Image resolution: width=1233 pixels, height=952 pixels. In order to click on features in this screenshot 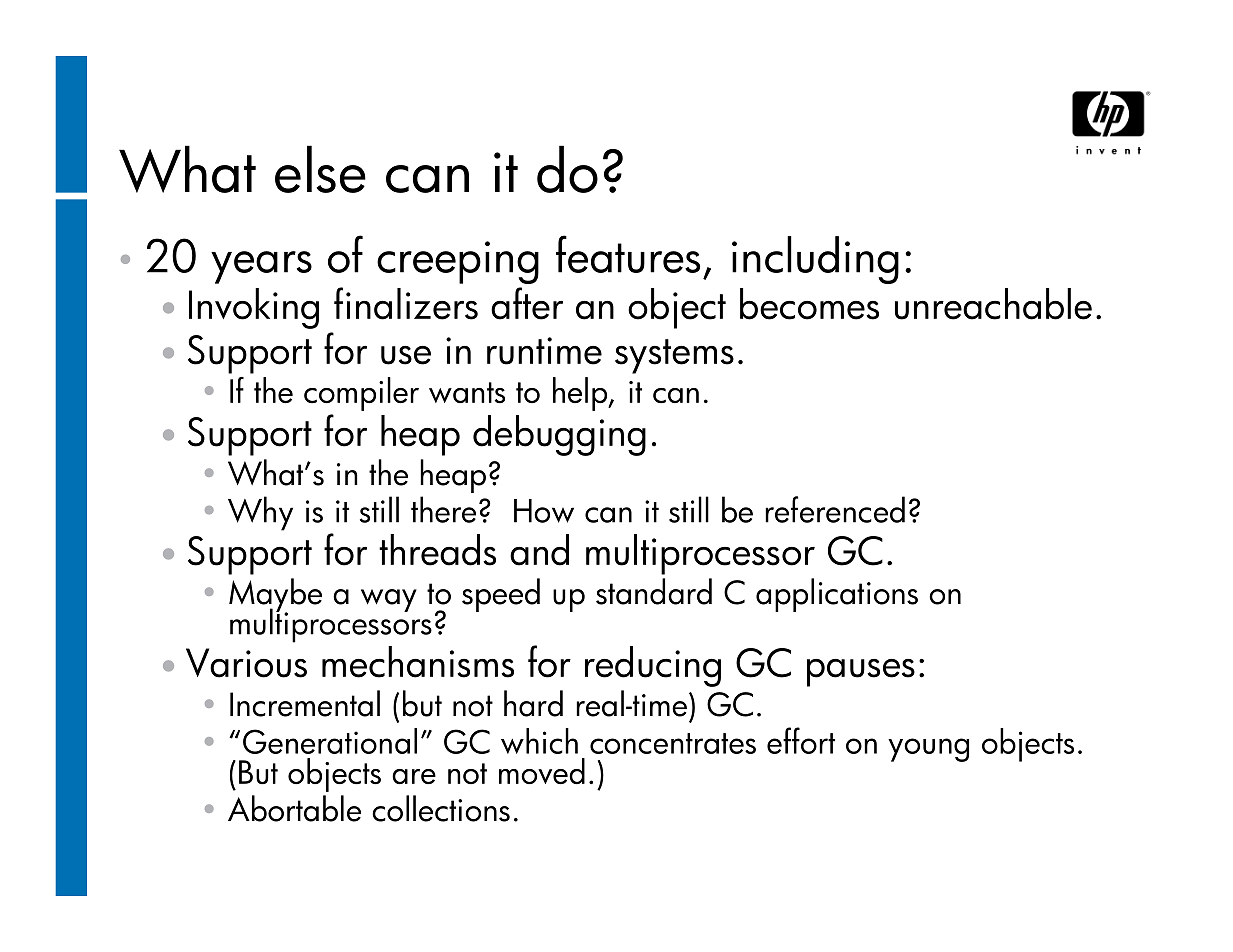, I will do `click(628, 254)`.
